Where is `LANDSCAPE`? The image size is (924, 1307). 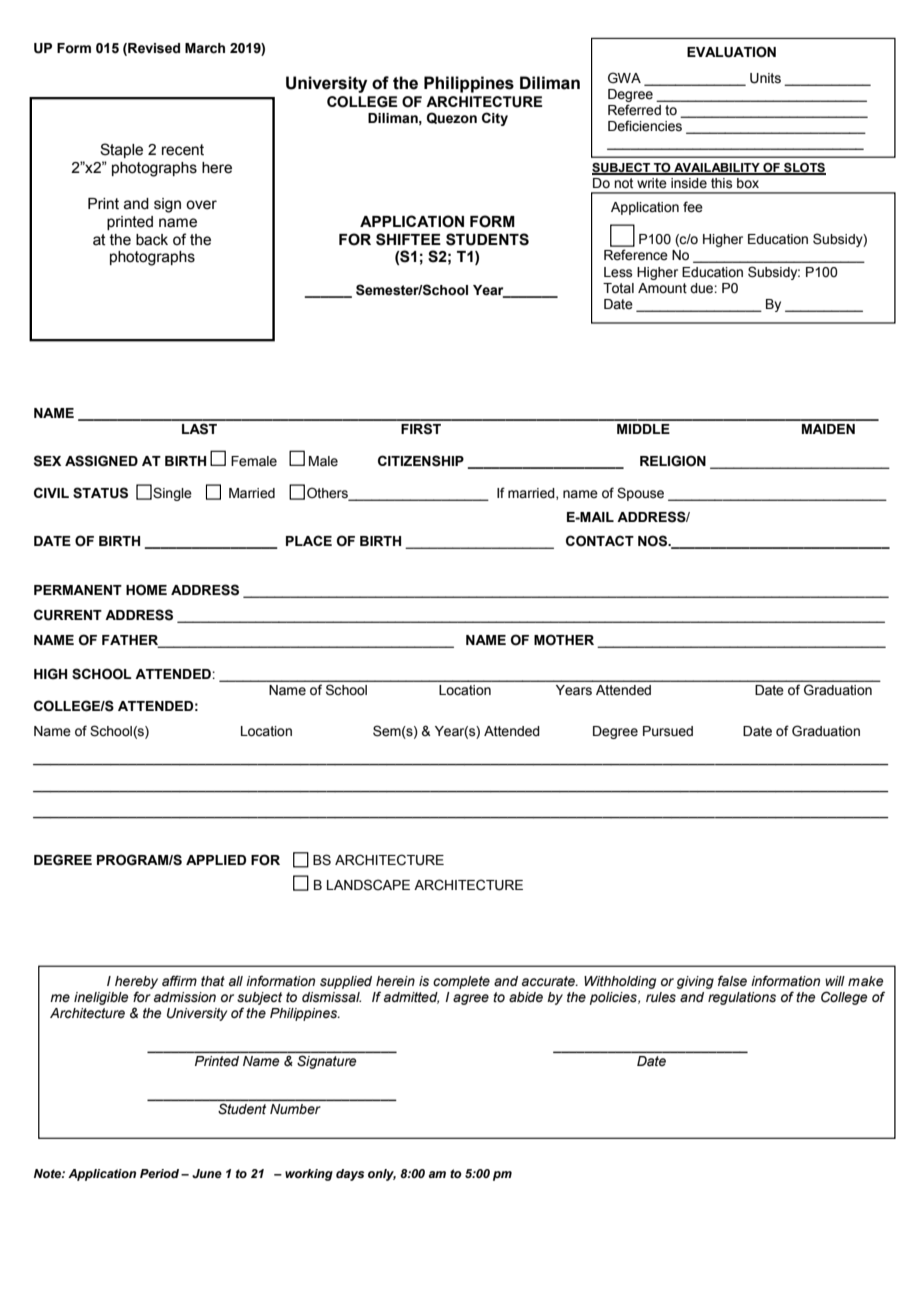
LANDSCAPE is located at coordinates (368, 885).
